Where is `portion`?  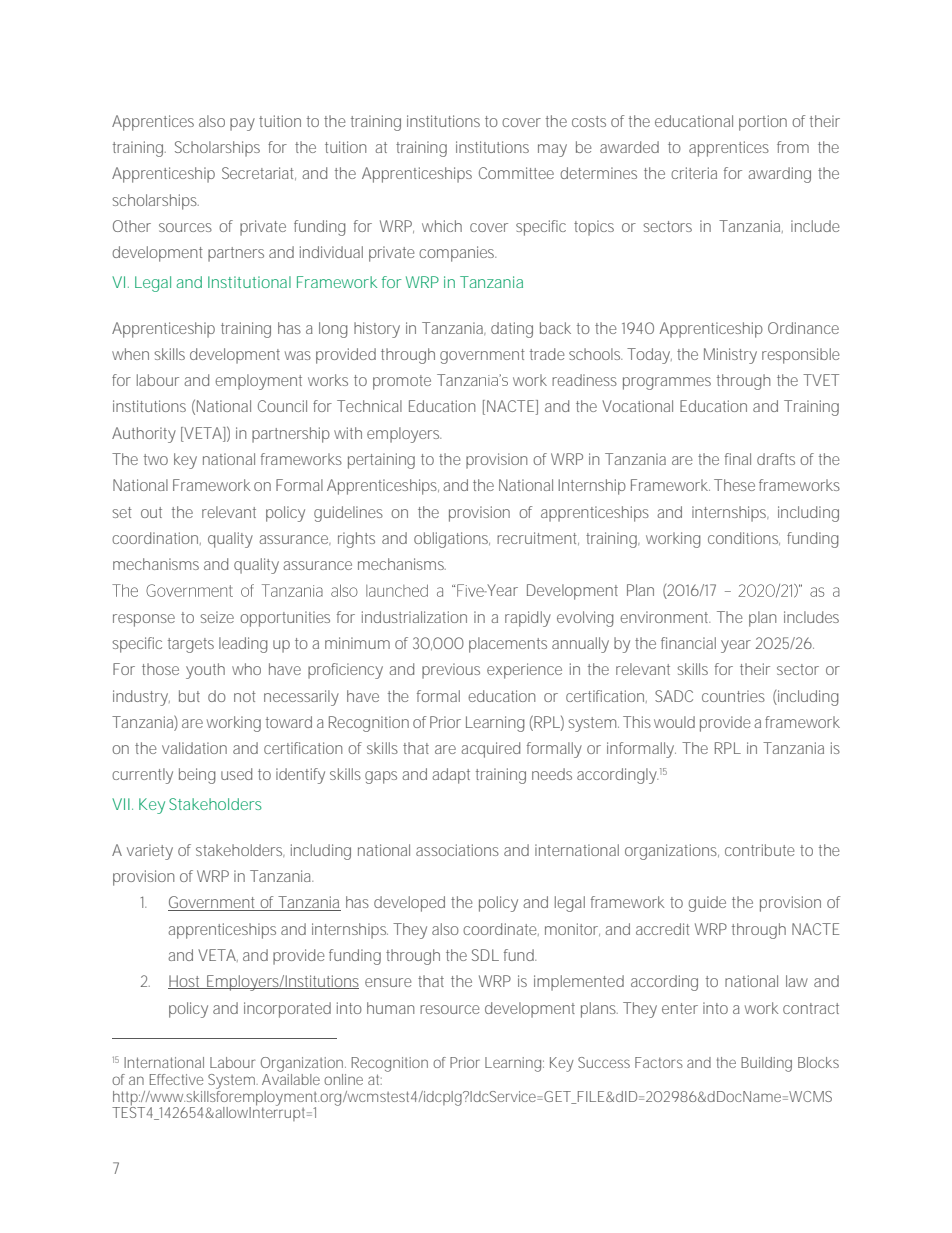 portion is located at coordinates (763, 123).
